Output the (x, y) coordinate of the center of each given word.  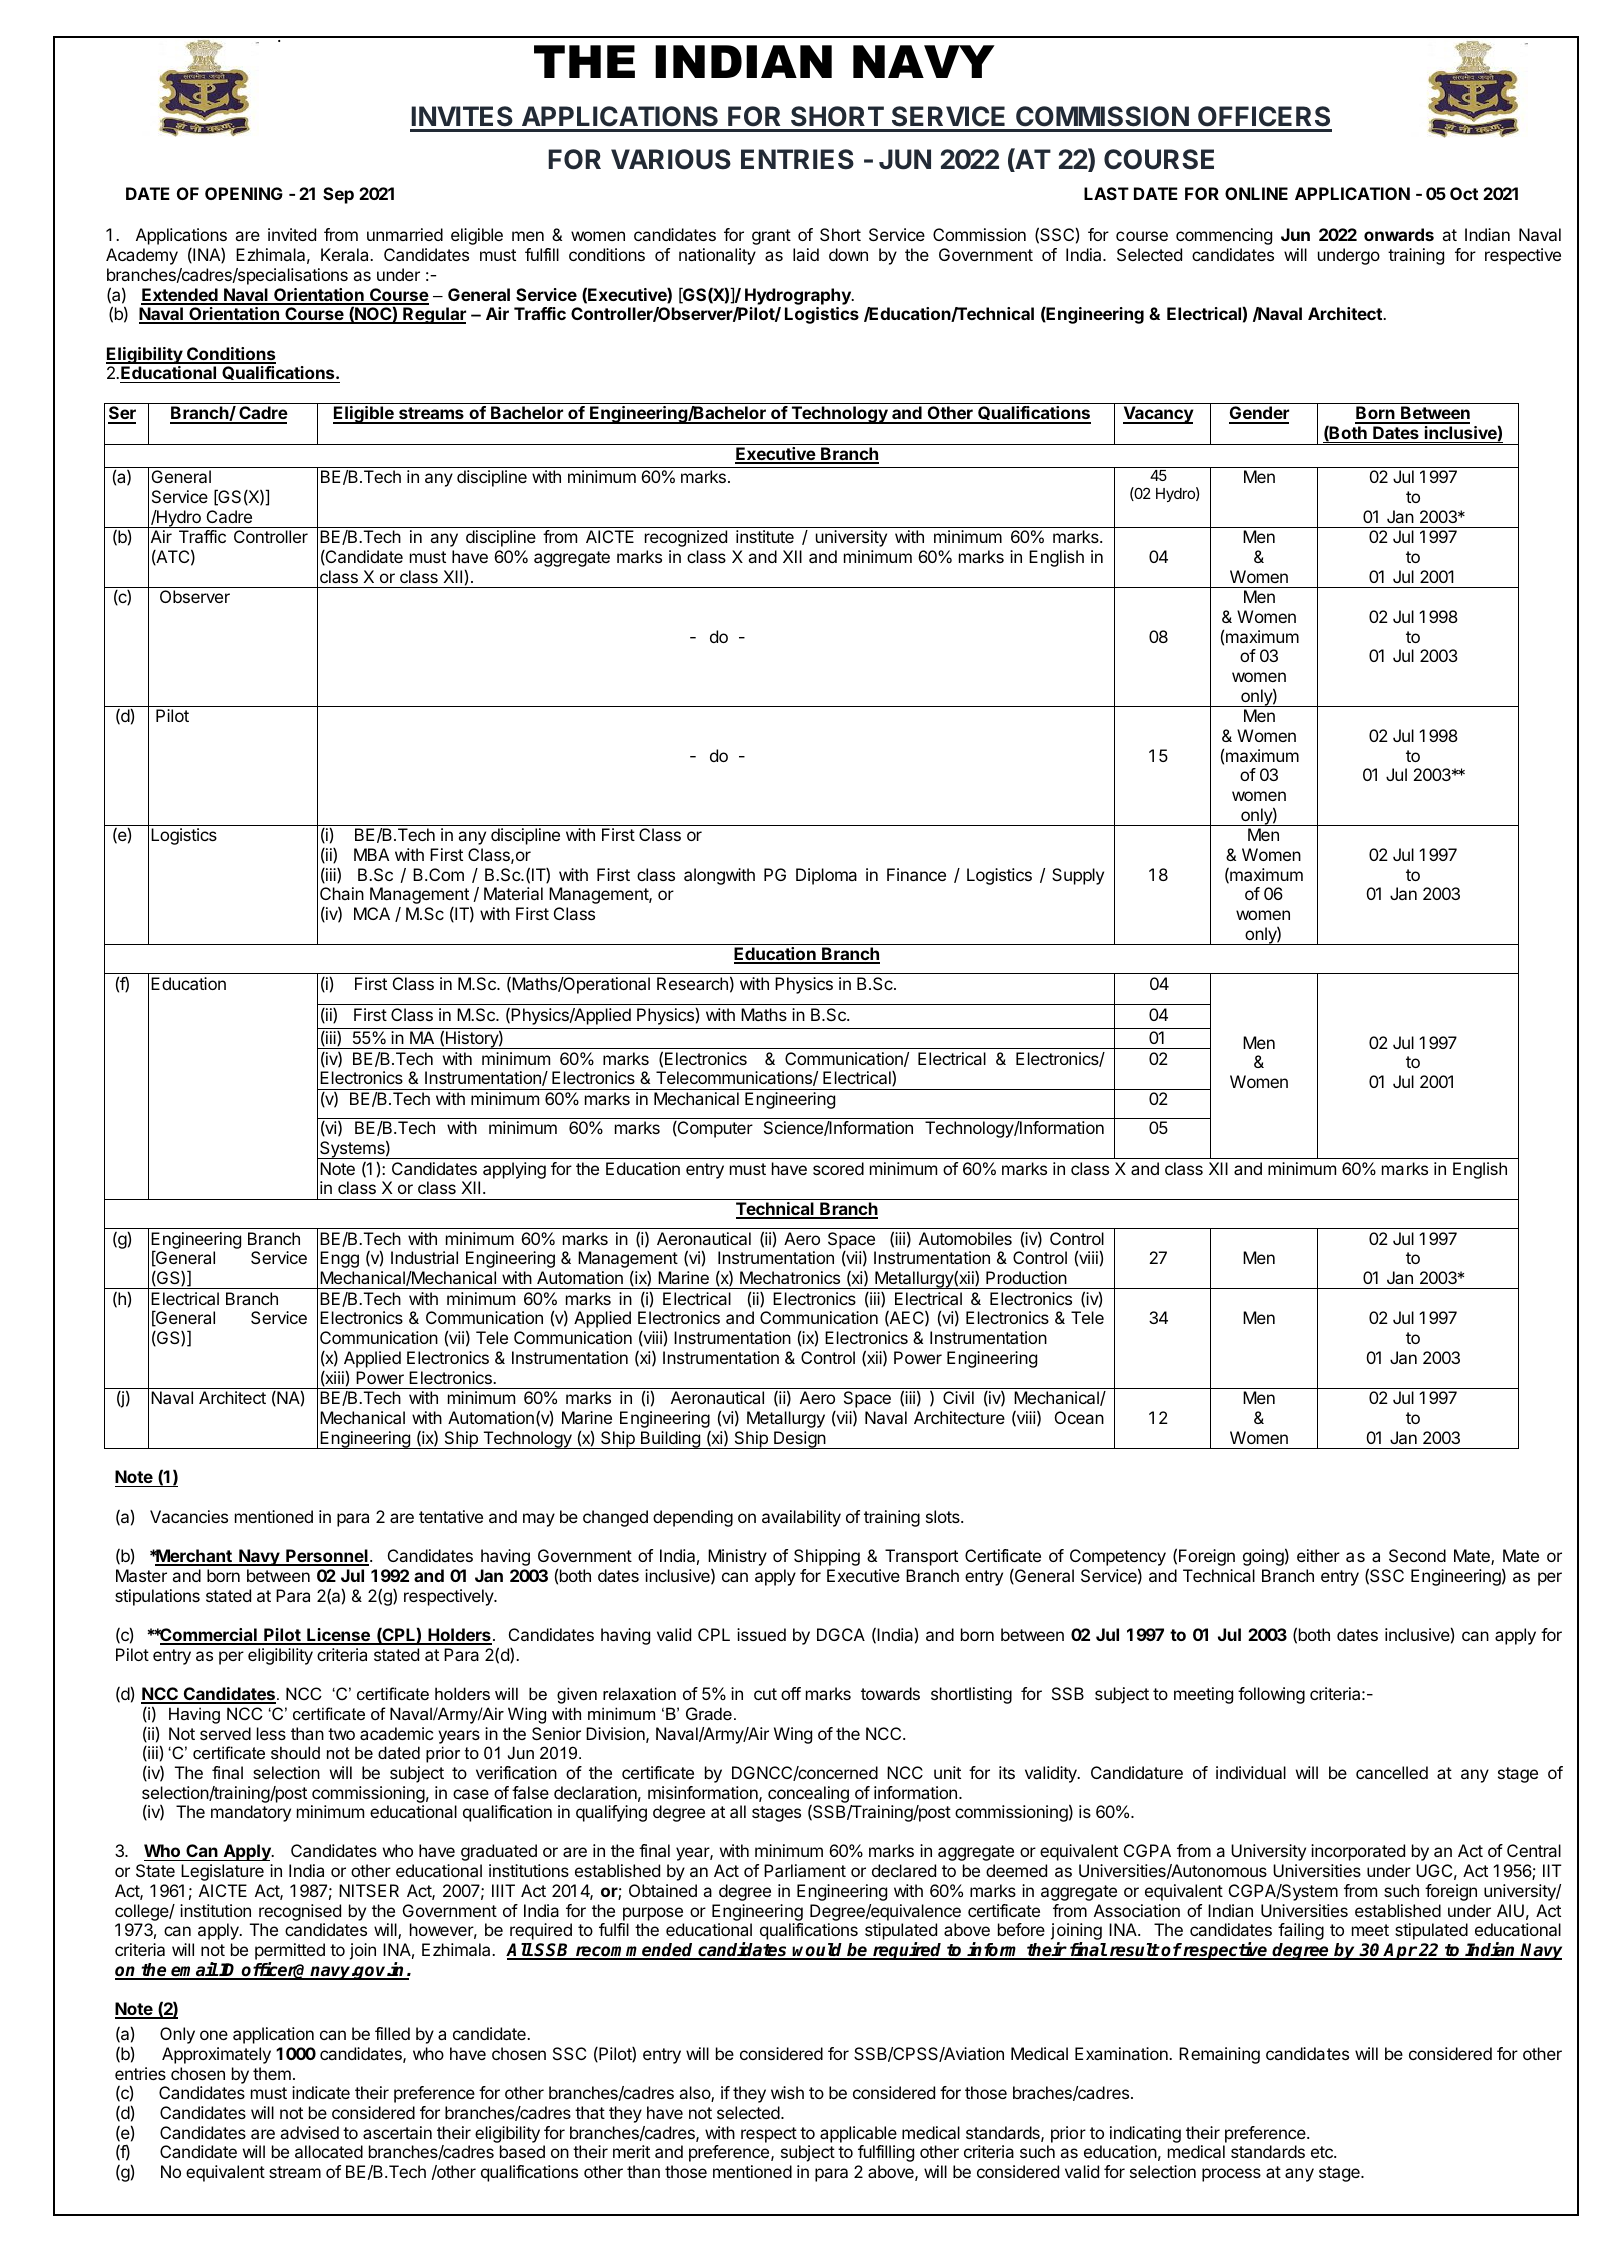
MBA (371, 854)
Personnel (326, 1557)
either (1318, 1555)
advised (309, 2132)
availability (801, 1518)
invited (292, 234)
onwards (1399, 234)
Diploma (826, 876)
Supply (1078, 876)
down (848, 254)
